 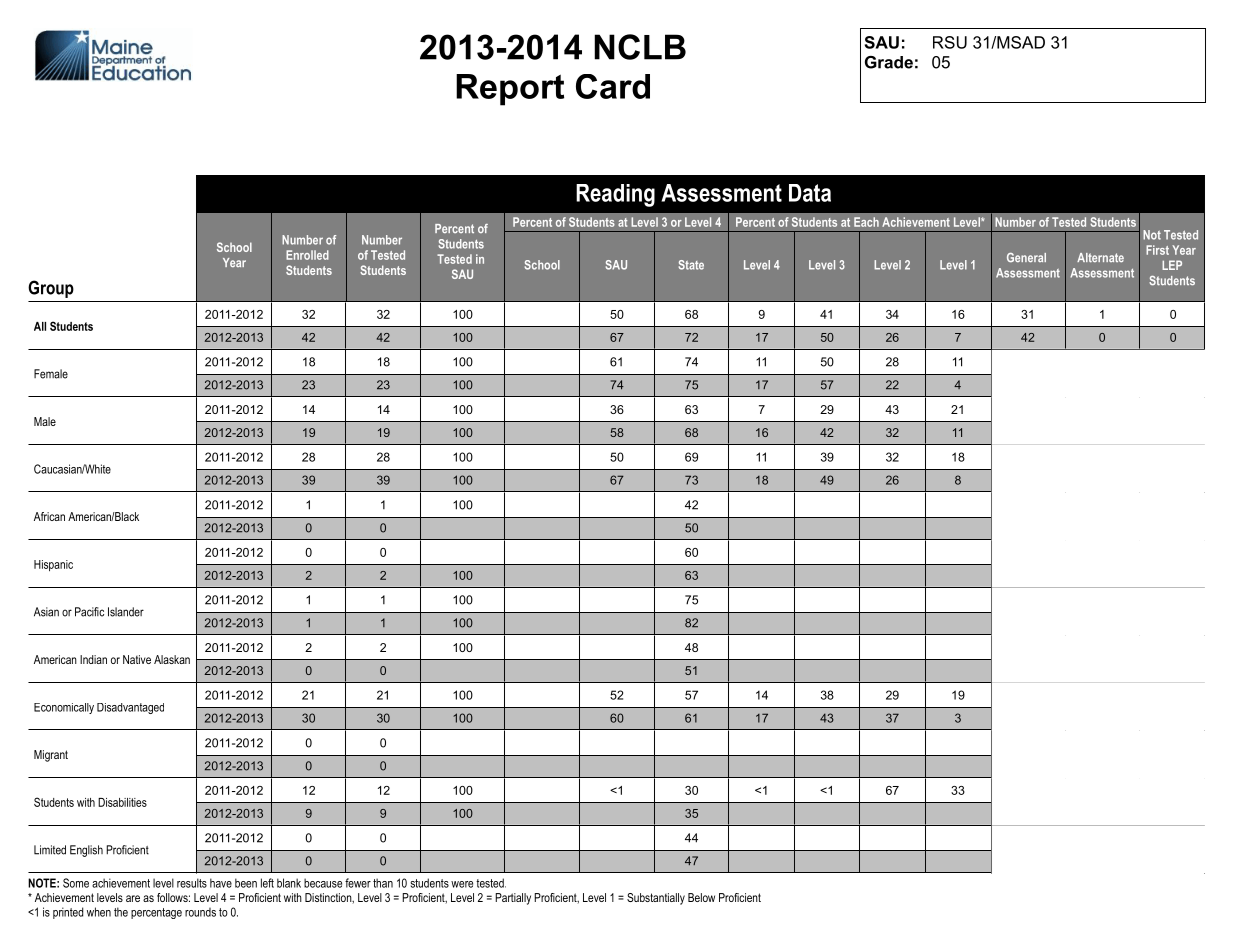 I want to click on RSU, so click(x=950, y=42).
